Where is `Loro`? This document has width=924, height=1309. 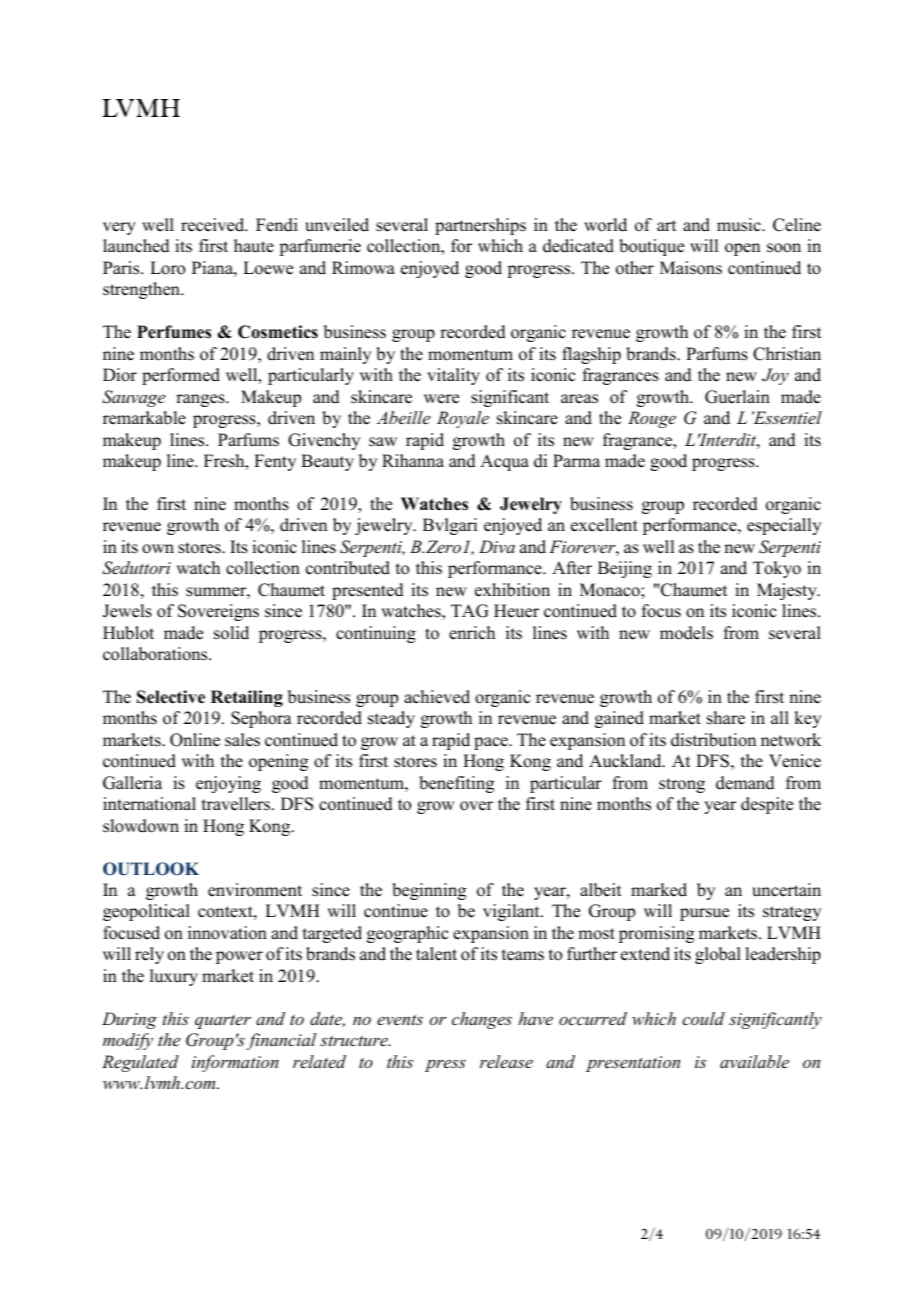 Loro is located at coordinates (167, 268).
